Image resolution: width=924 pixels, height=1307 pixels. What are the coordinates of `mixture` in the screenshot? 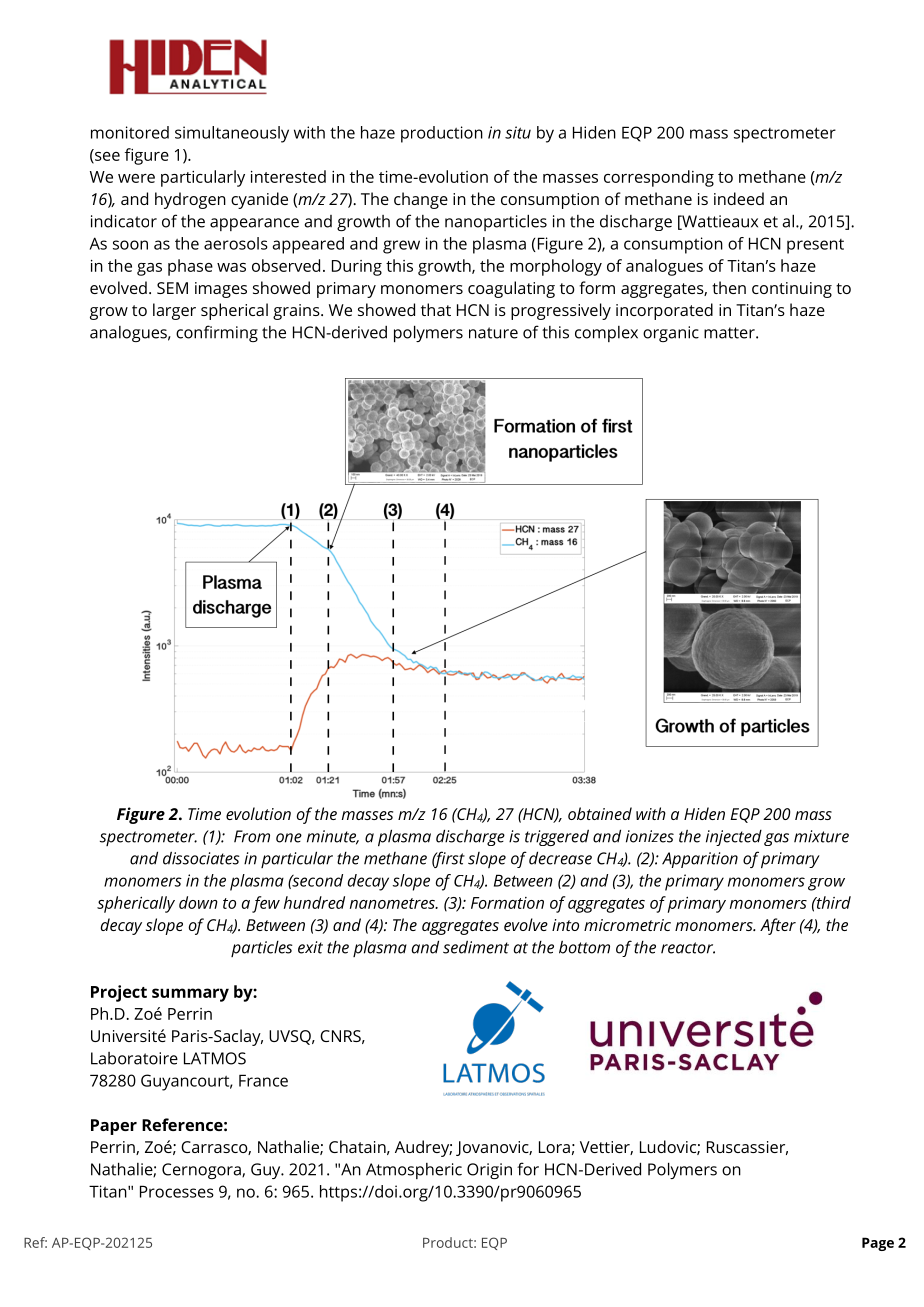 It's located at (821, 836).
